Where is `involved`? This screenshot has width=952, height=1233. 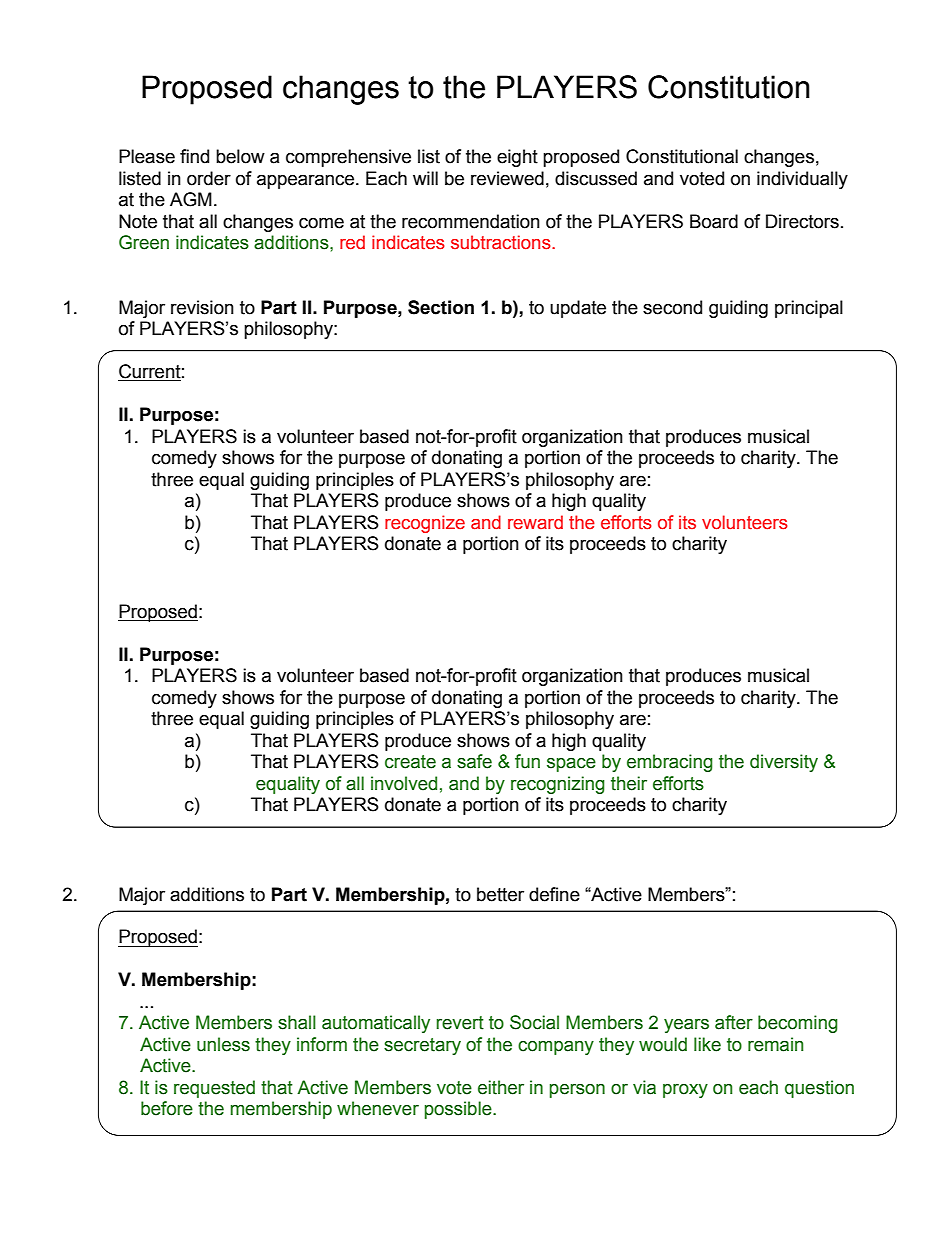 involved is located at coordinates (404, 783).
